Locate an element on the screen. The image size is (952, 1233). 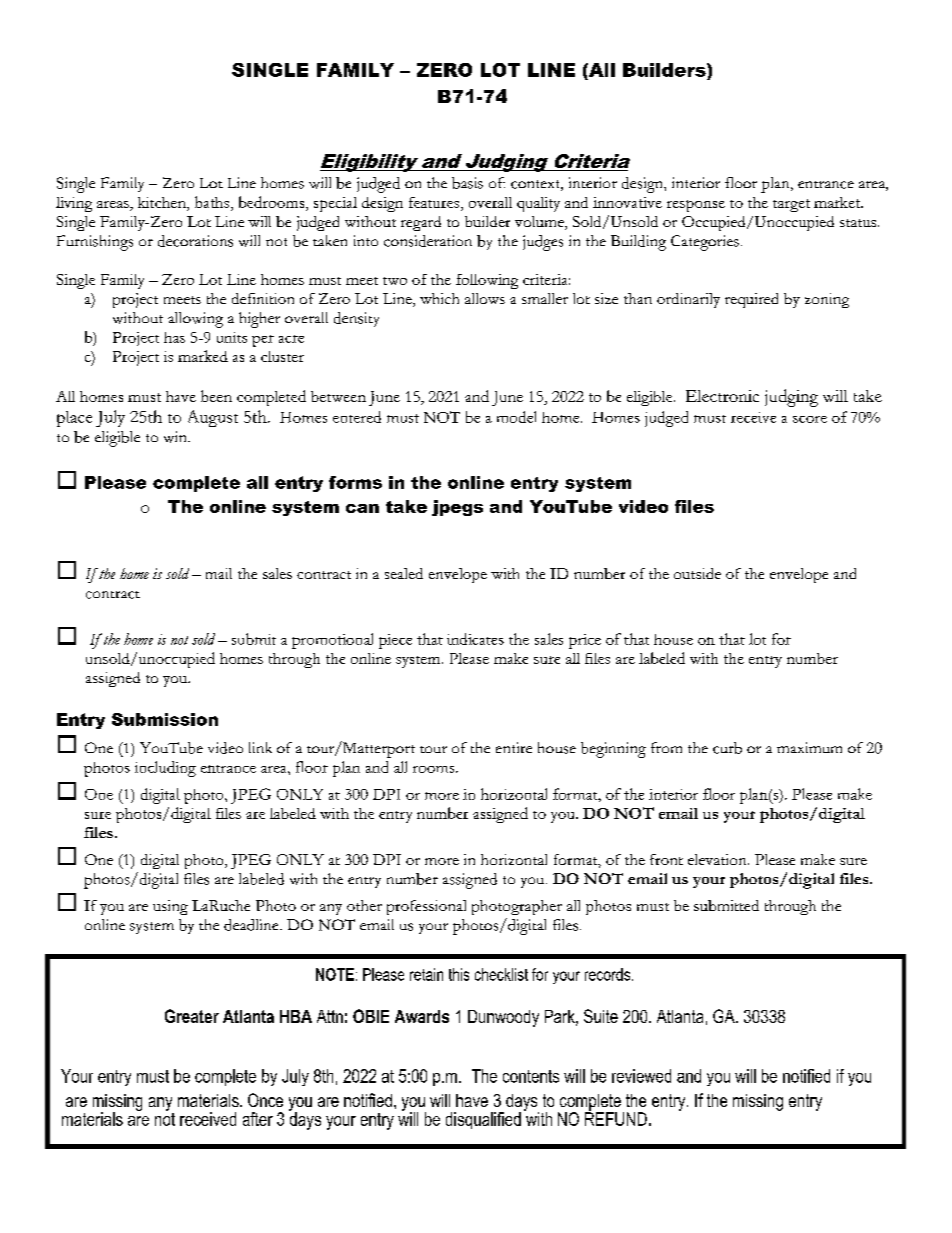
outside is located at coordinates (697, 573).
